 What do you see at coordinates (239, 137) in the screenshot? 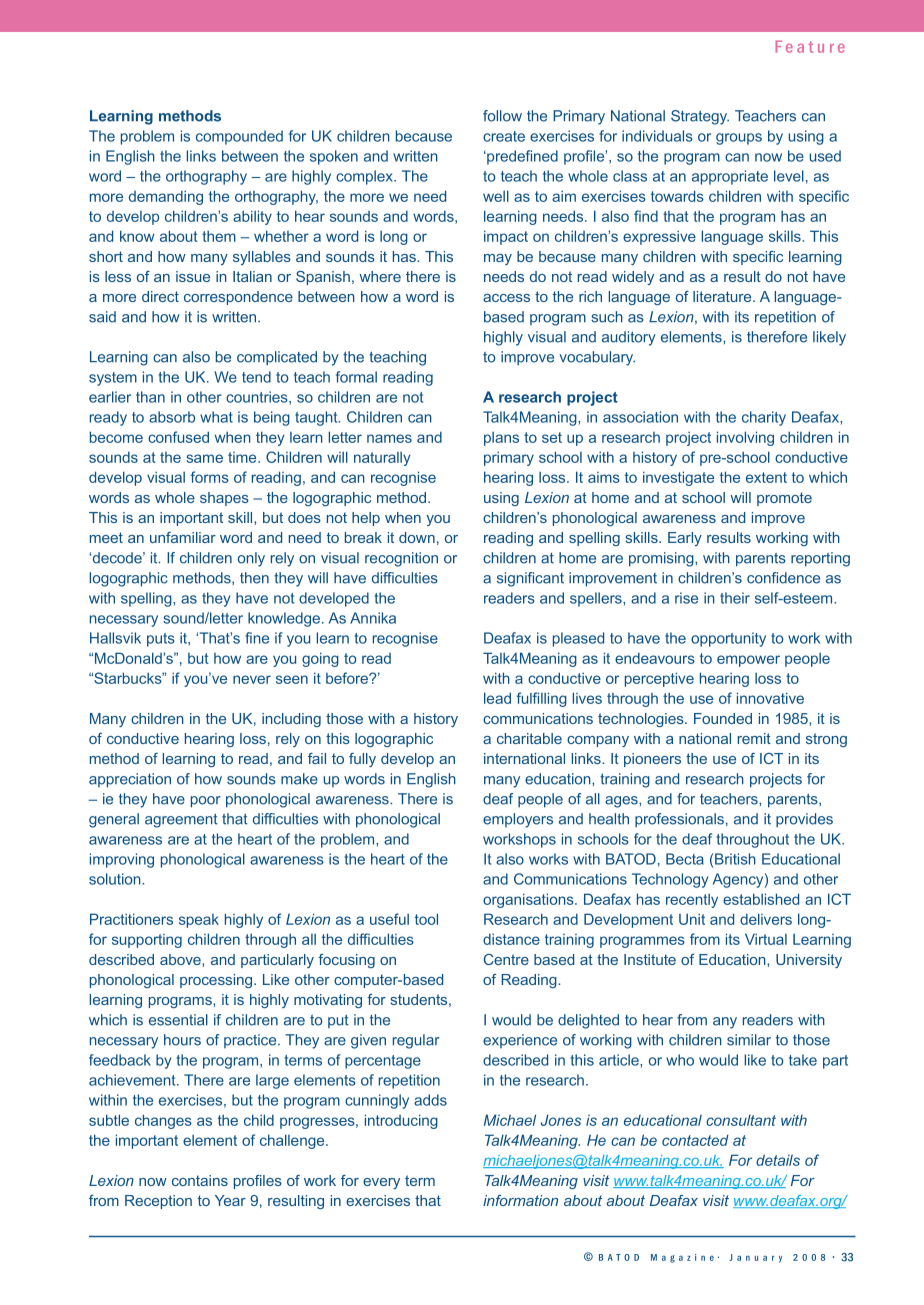
I see `compounded` at bounding box center [239, 137].
